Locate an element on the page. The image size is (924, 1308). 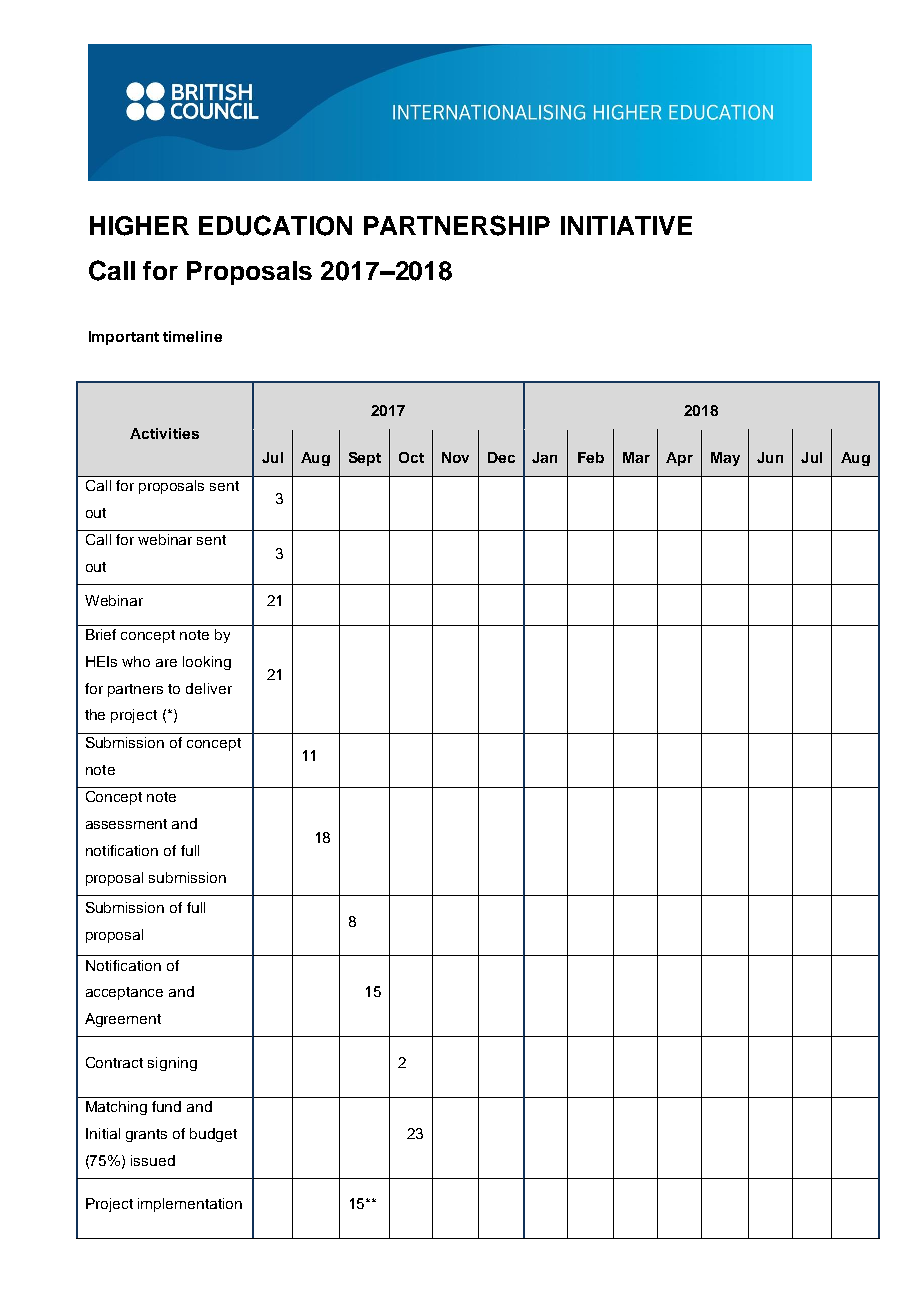
looking is located at coordinates (207, 663).
